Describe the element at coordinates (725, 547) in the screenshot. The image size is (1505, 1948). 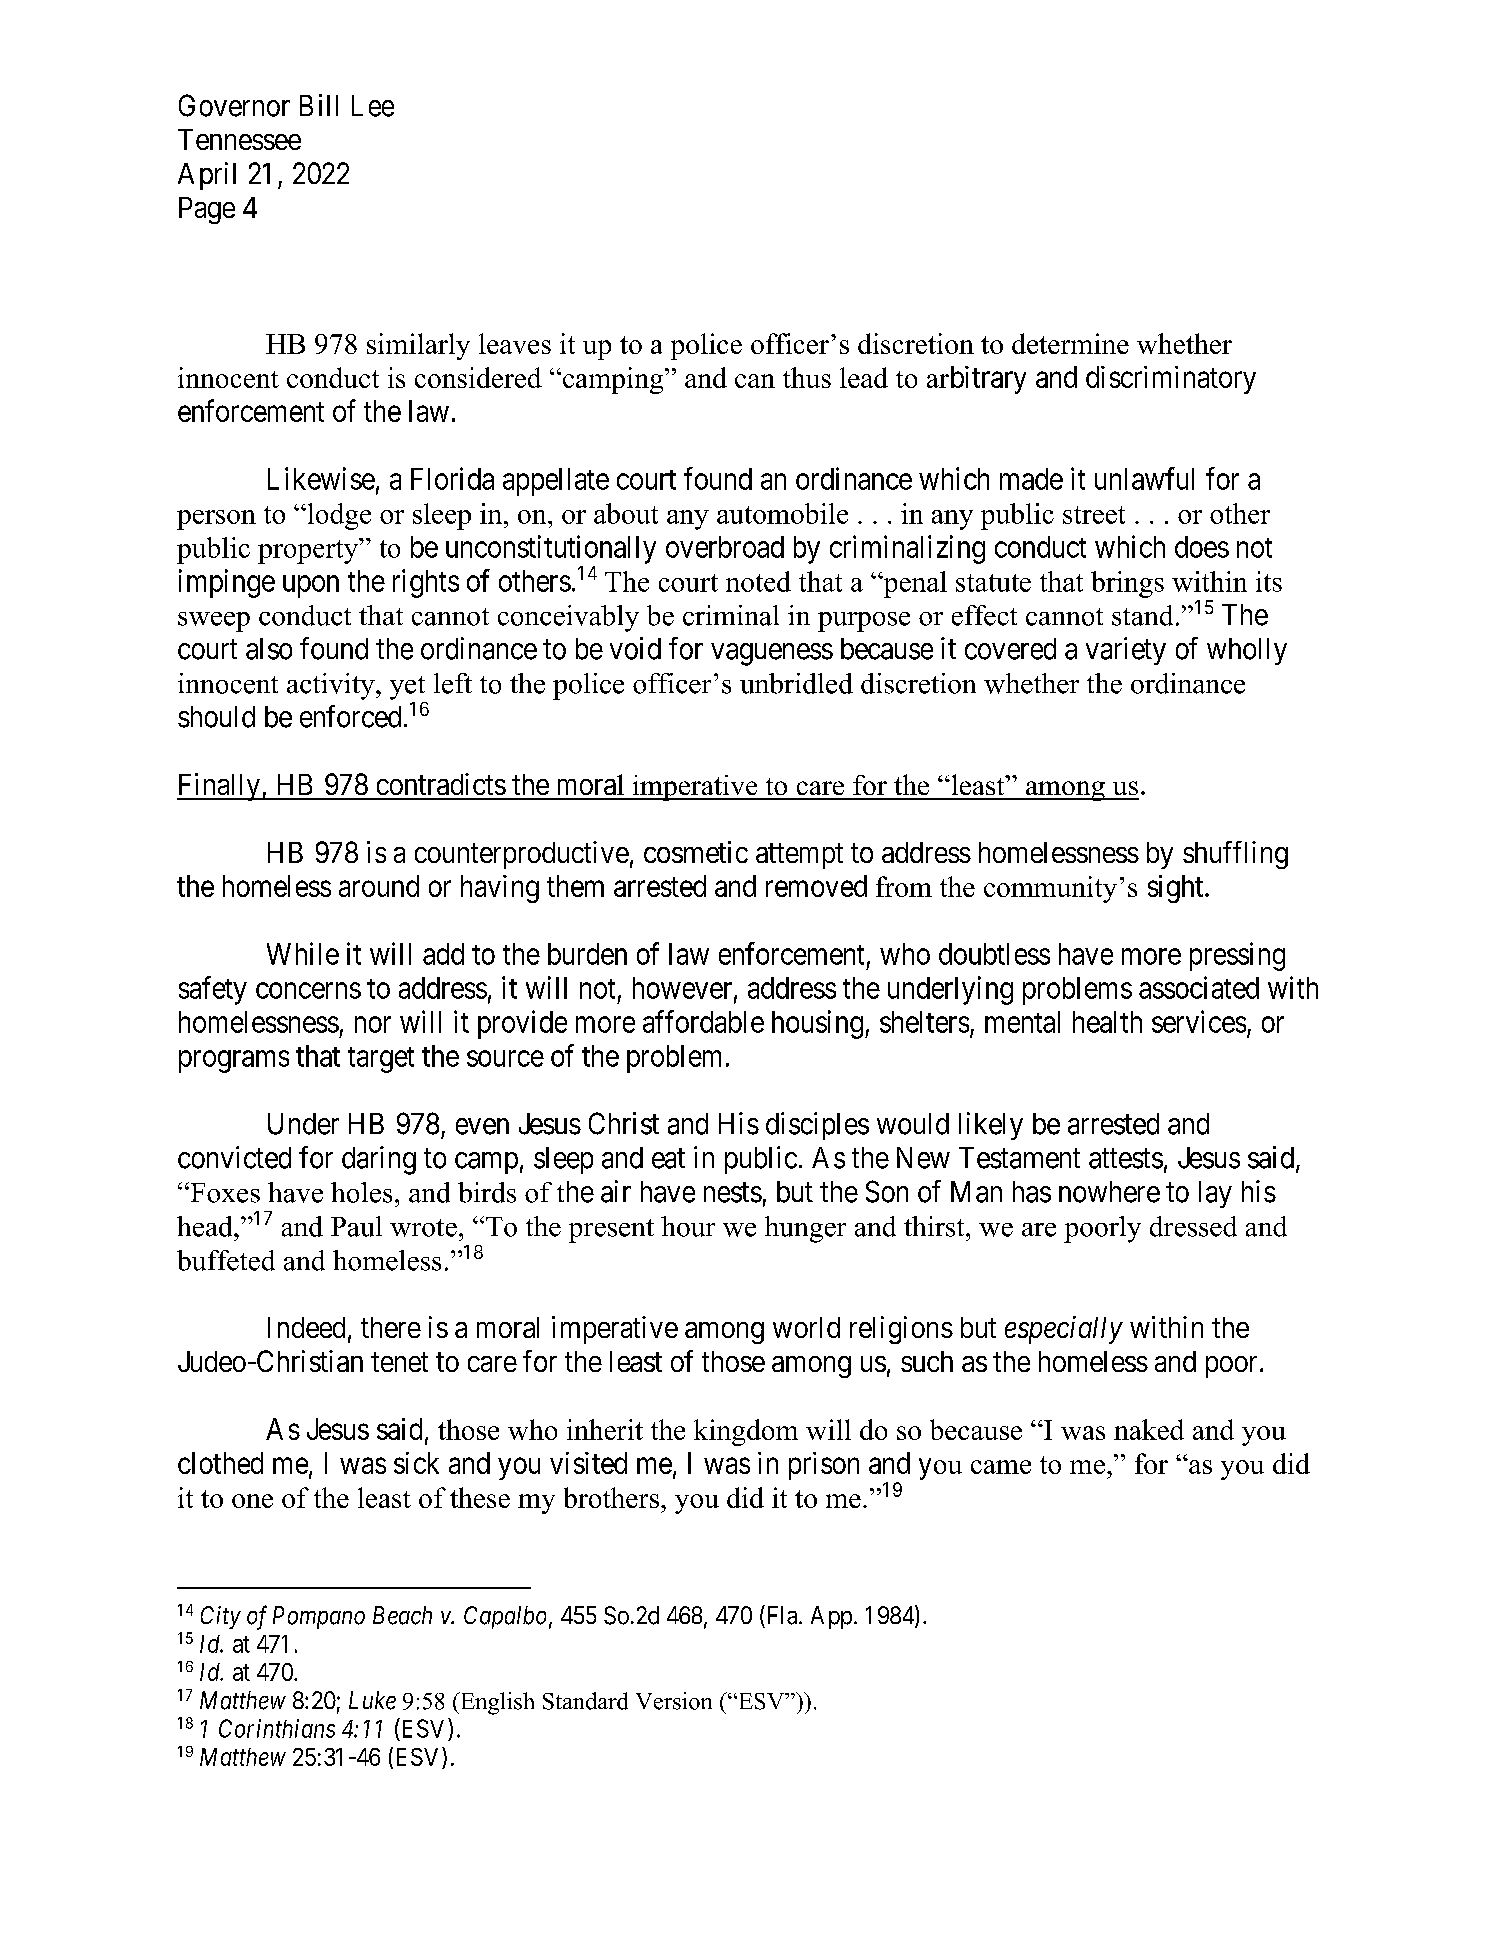
I see `overbroad` at that location.
